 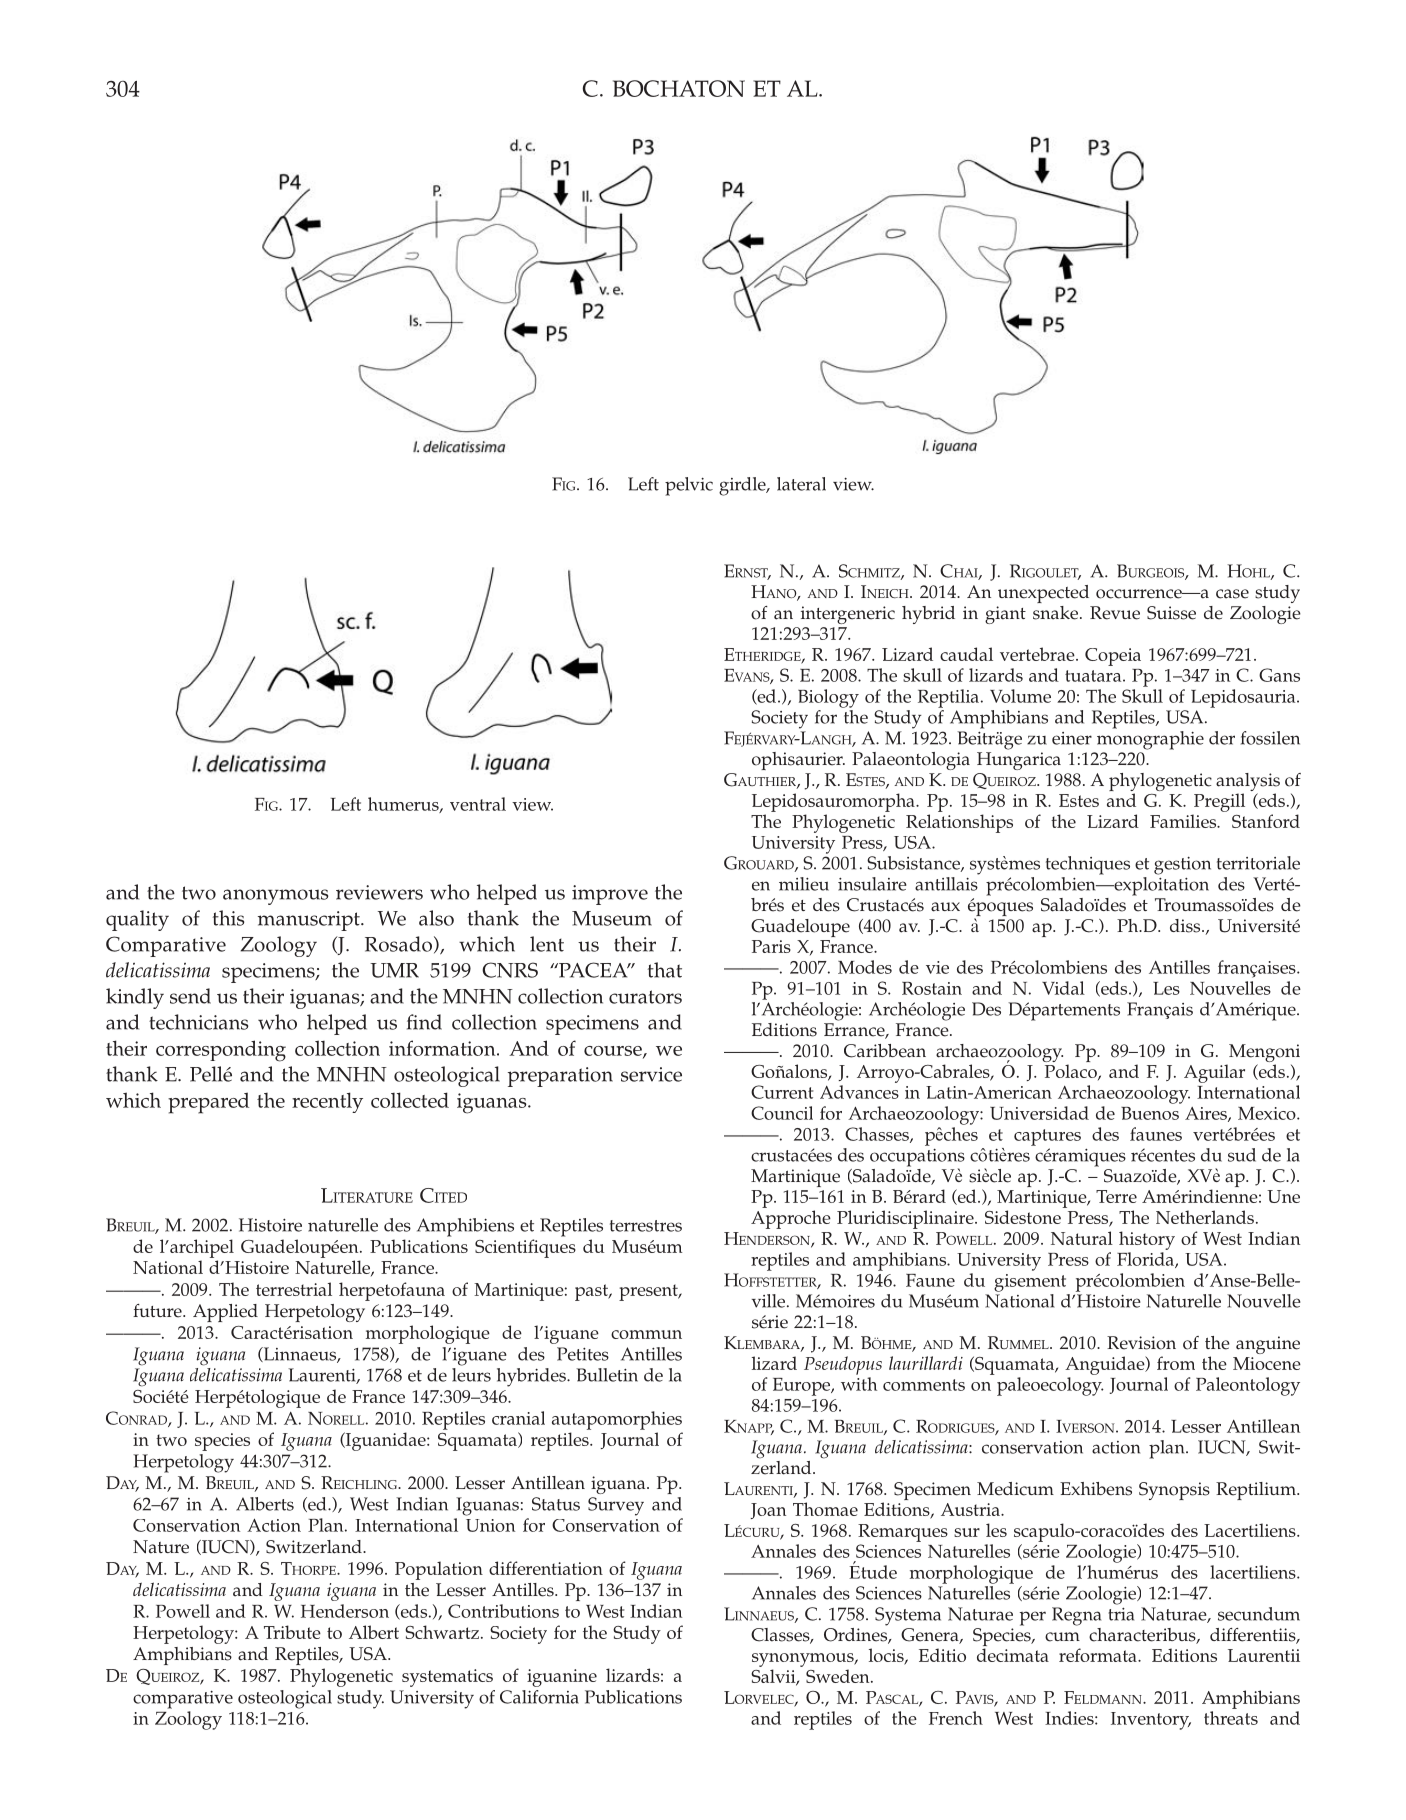 What do you see at coordinates (292, 1632) in the image?
I see `Tribute` at bounding box center [292, 1632].
